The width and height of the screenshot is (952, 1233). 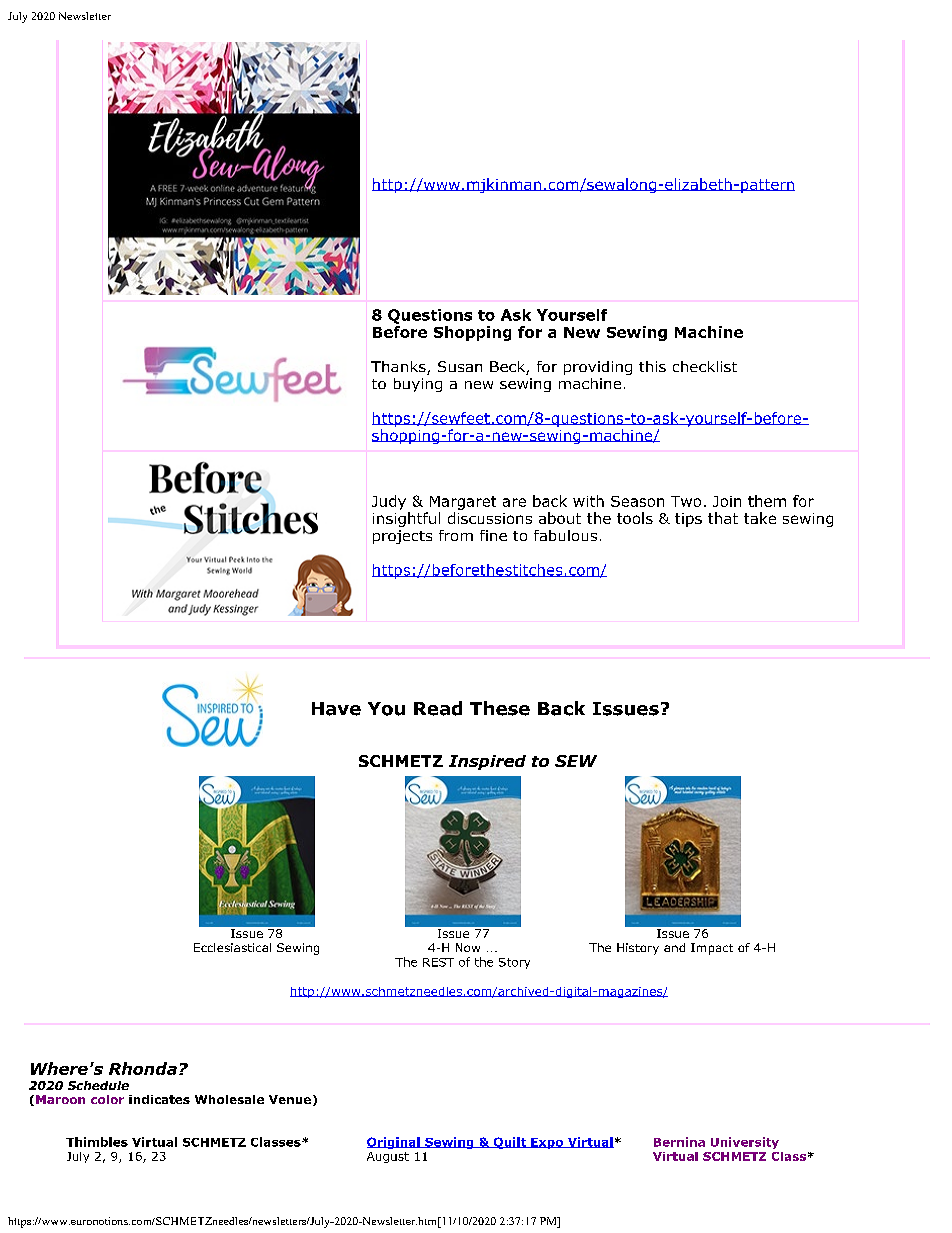 I want to click on Original, so click(x=394, y=1143).
